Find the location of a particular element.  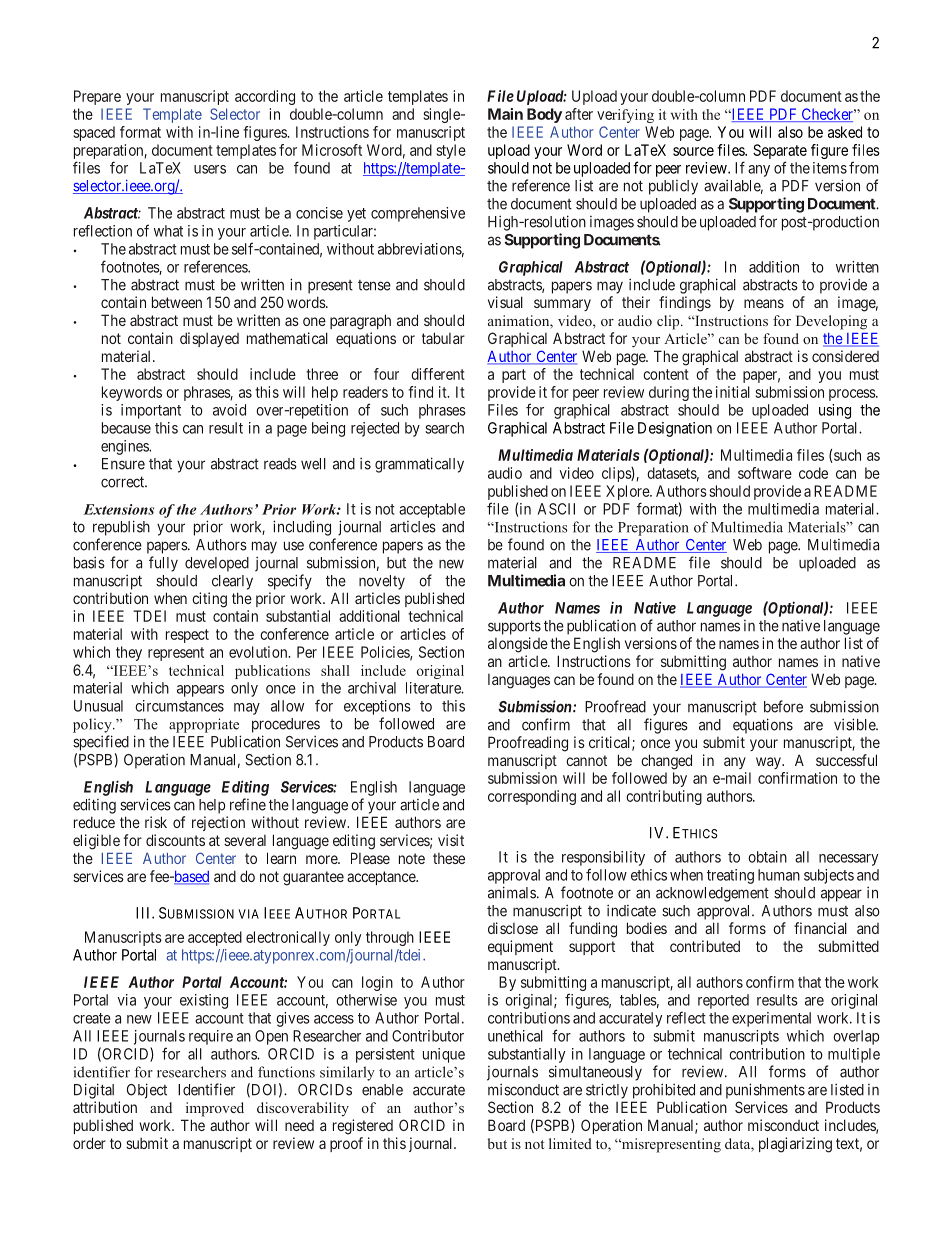

improved is located at coordinates (215, 1109).
